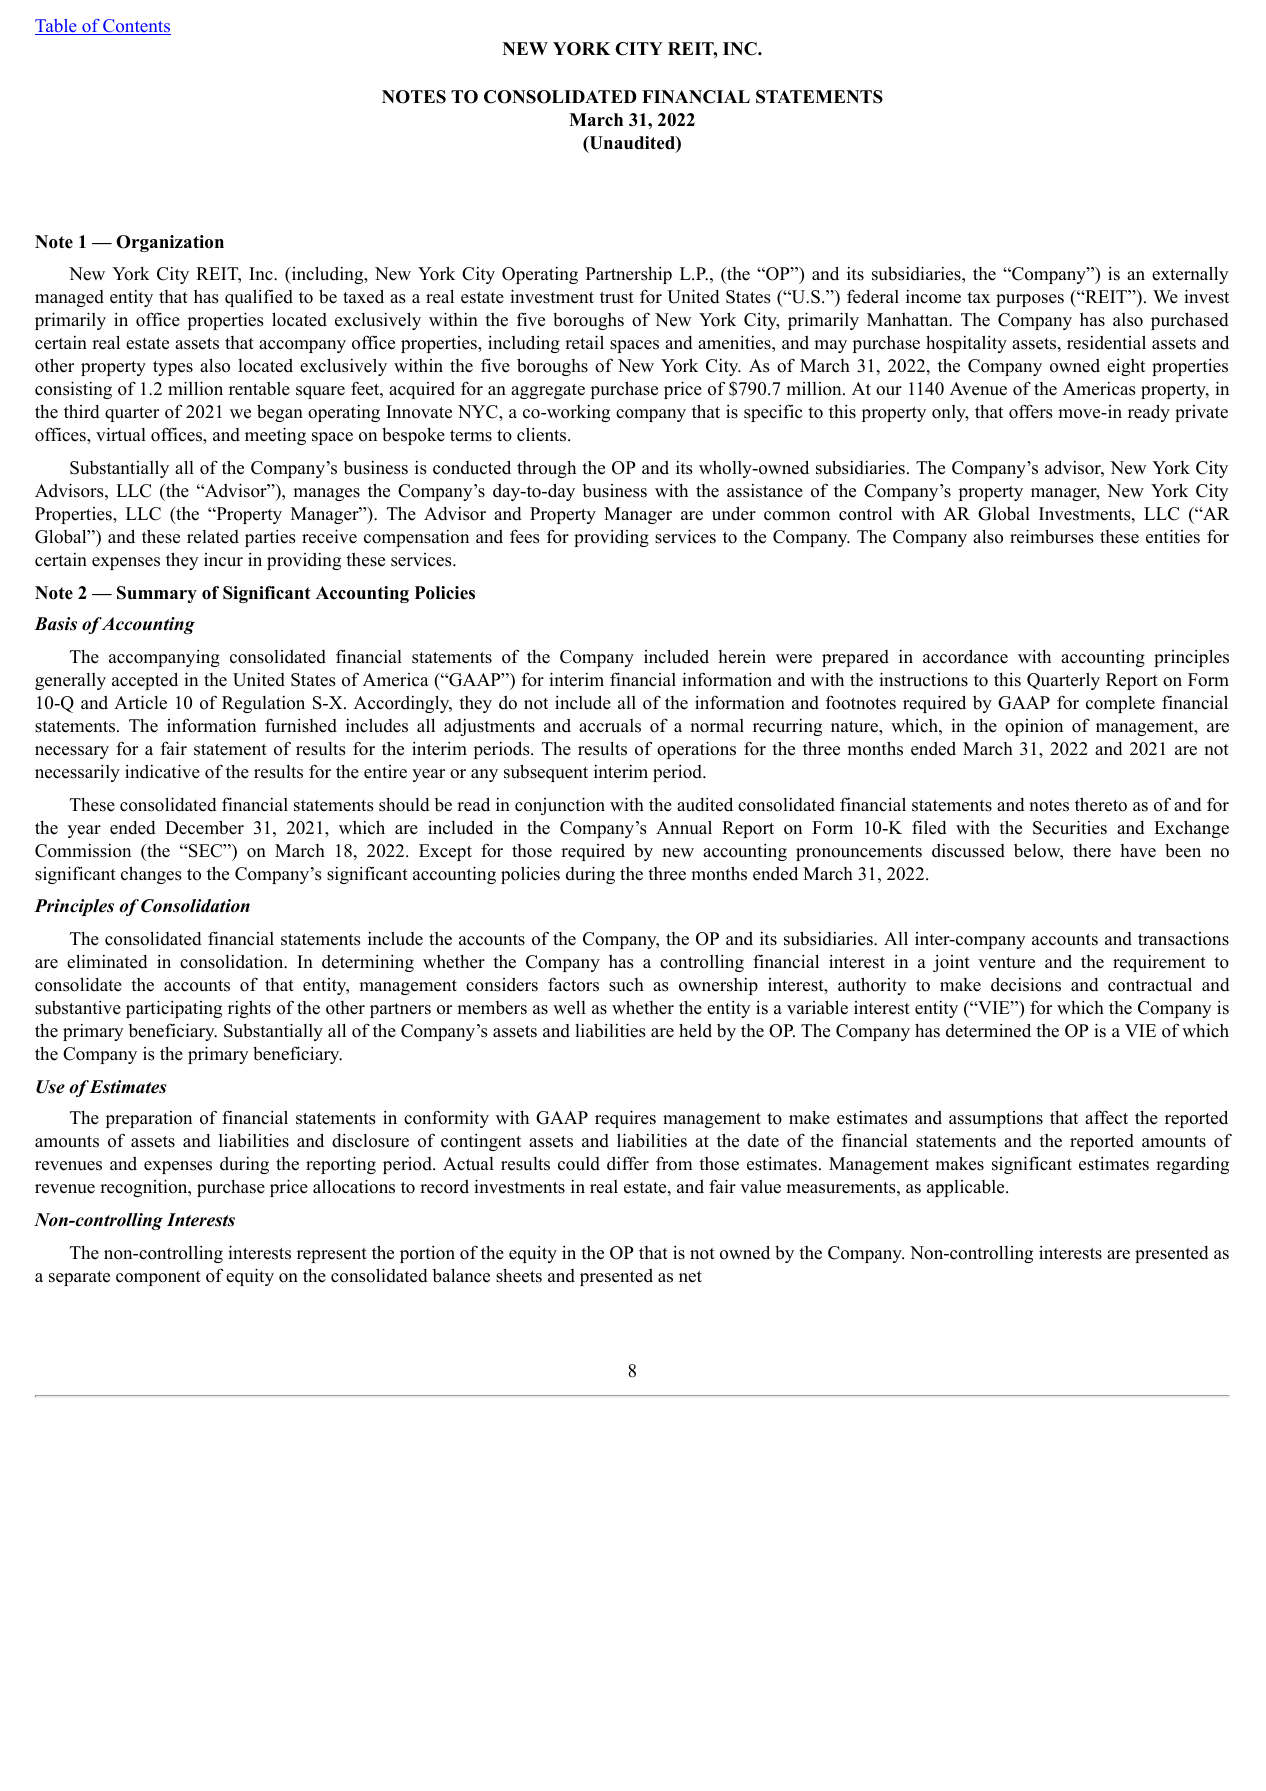 This screenshot has width=1266, height=1791. I want to click on retail, so click(584, 342).
